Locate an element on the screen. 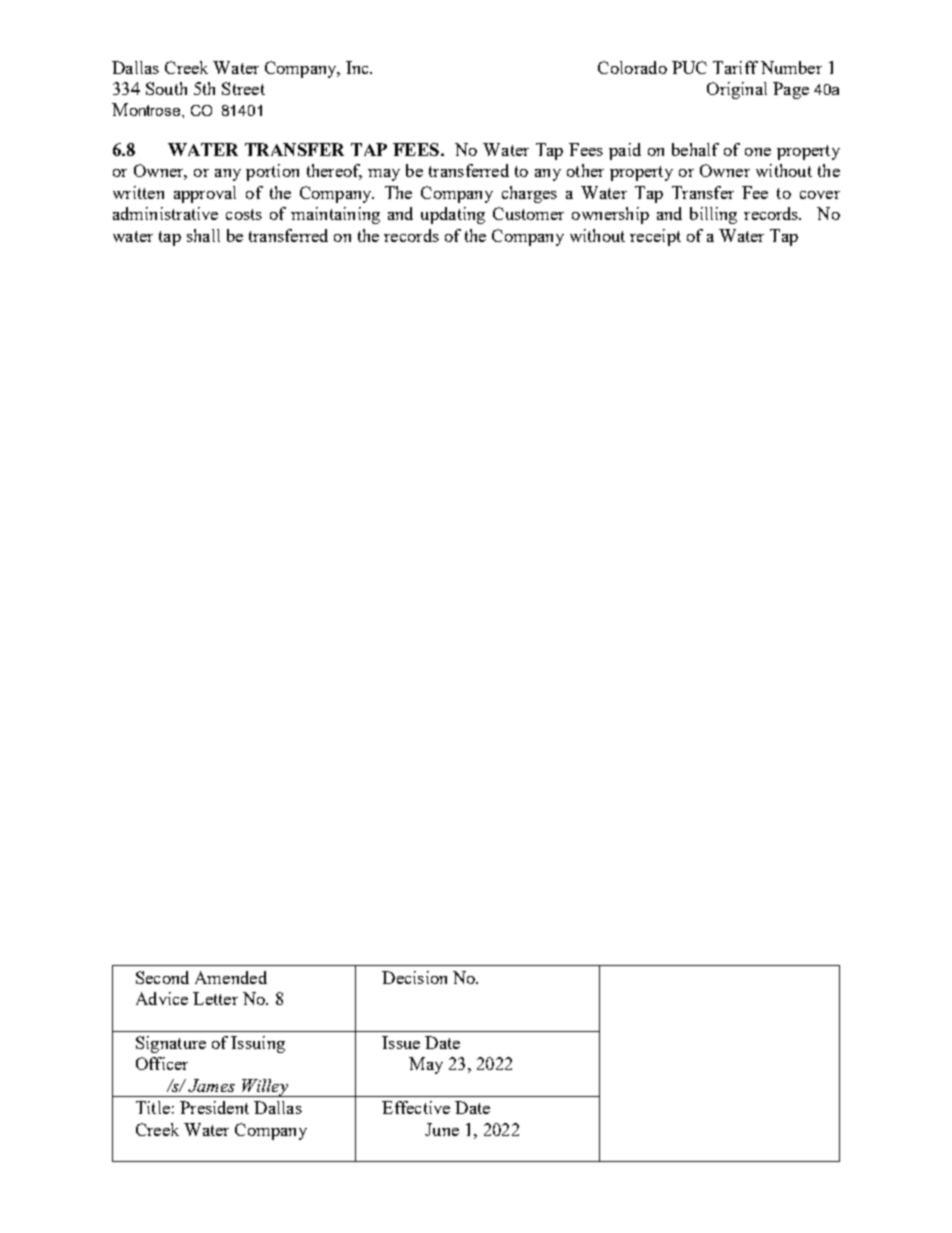  receipt is located at coordinates (655, 237).
